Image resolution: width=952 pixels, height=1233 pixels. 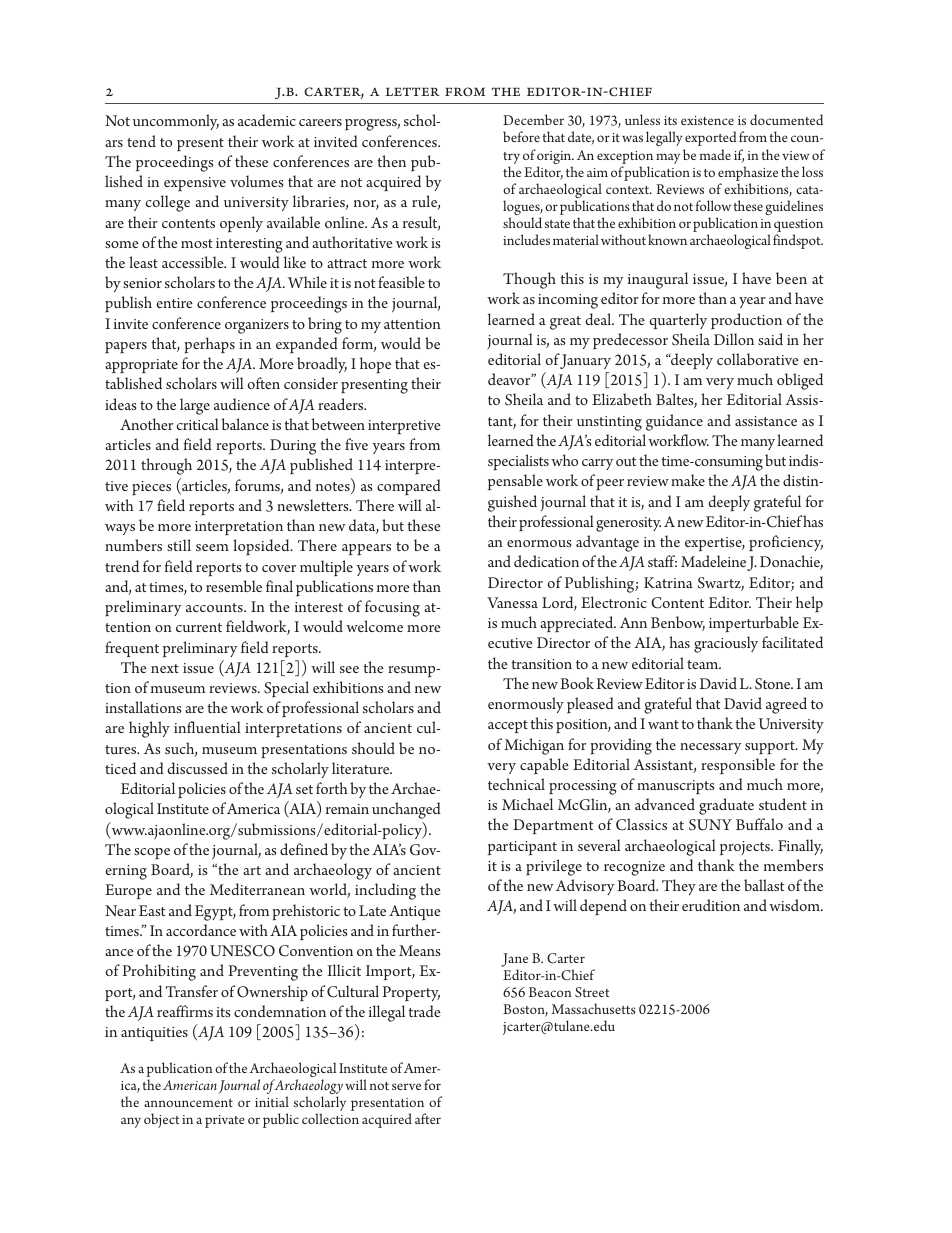 What do you see at coordinates (734, 339) in the screenshot?
I see `Dillon` at bounding box center [734, 339].
